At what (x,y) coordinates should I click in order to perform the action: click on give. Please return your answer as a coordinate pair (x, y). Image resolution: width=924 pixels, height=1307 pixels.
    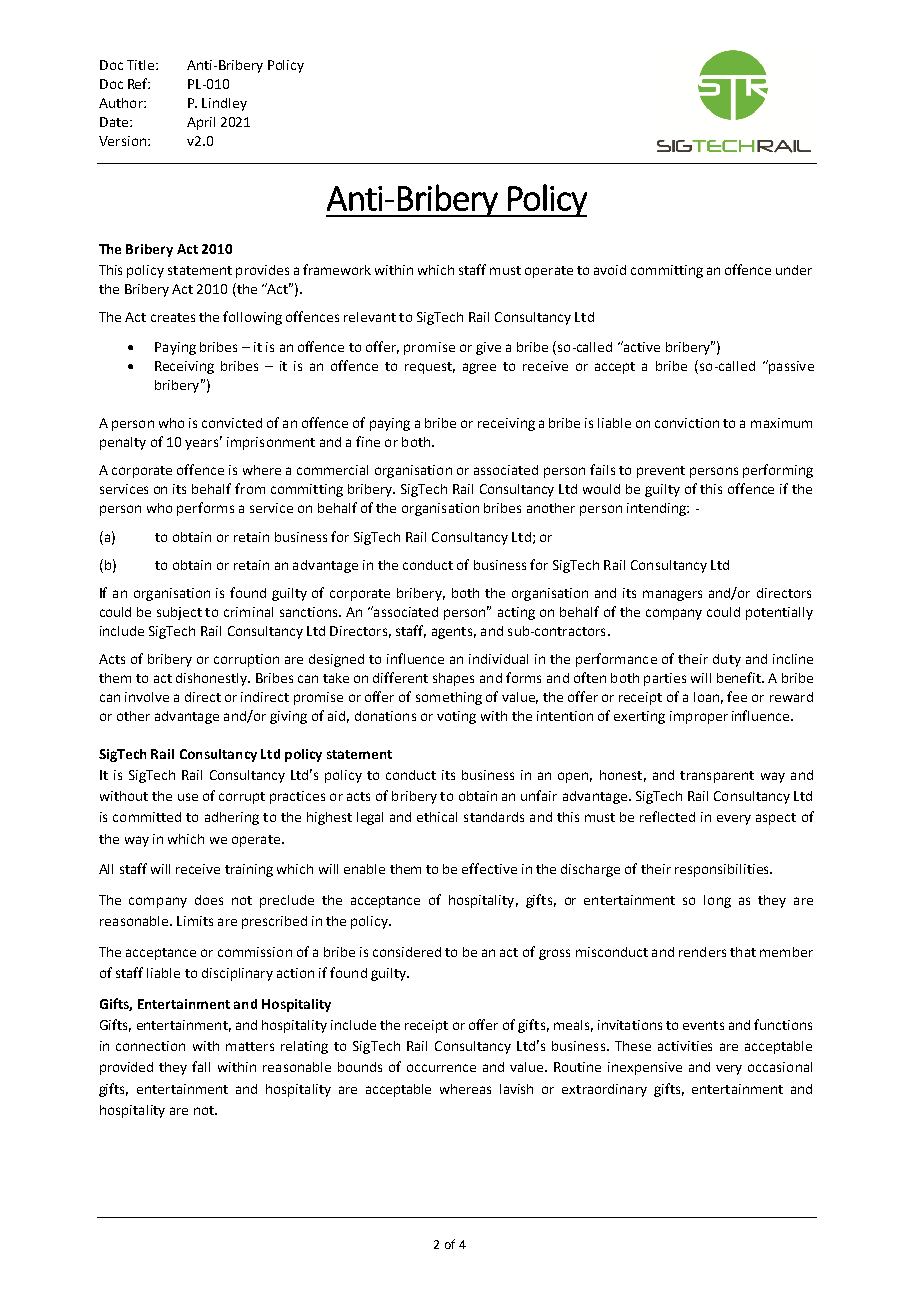
    Looking at the image, I should click on (488, 348).
